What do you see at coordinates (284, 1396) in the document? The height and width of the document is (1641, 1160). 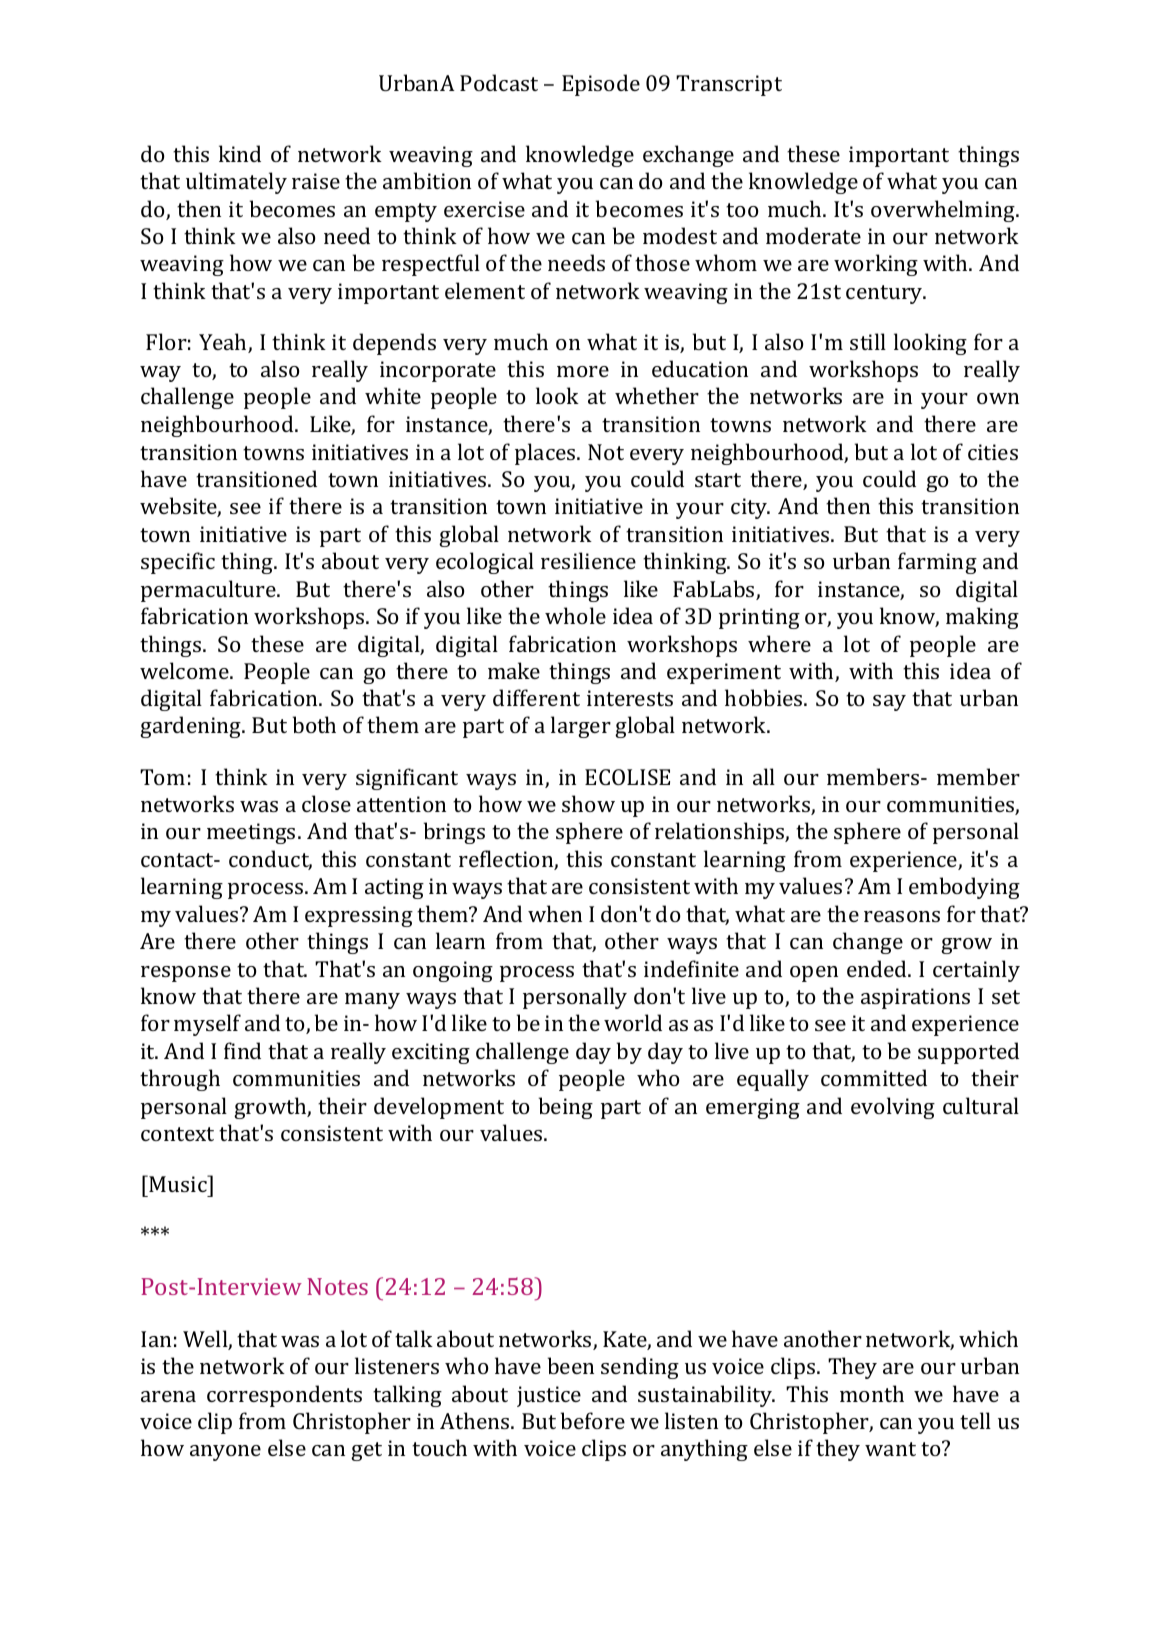 I see `correspondents` at bounding box center [284, 1396].
